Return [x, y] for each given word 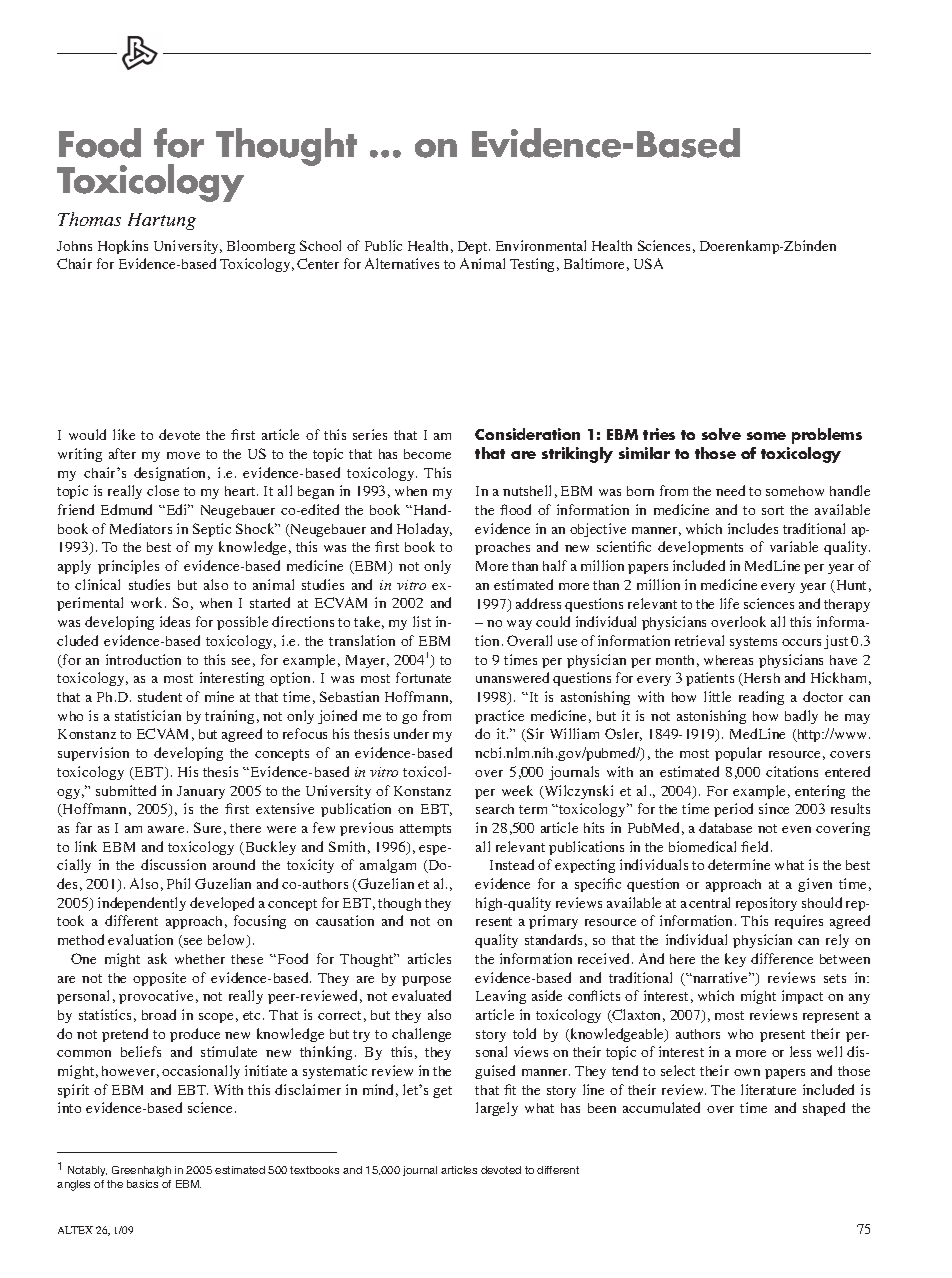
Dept [474, 247]
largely [497, 1109]
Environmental [541, 245]
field [756, 846]
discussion [173, 864]
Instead [512, 864]
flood [515, 509]
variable [794, 546]
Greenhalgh [141, 1171]
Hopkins [123, 247]
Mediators [141, 528]
